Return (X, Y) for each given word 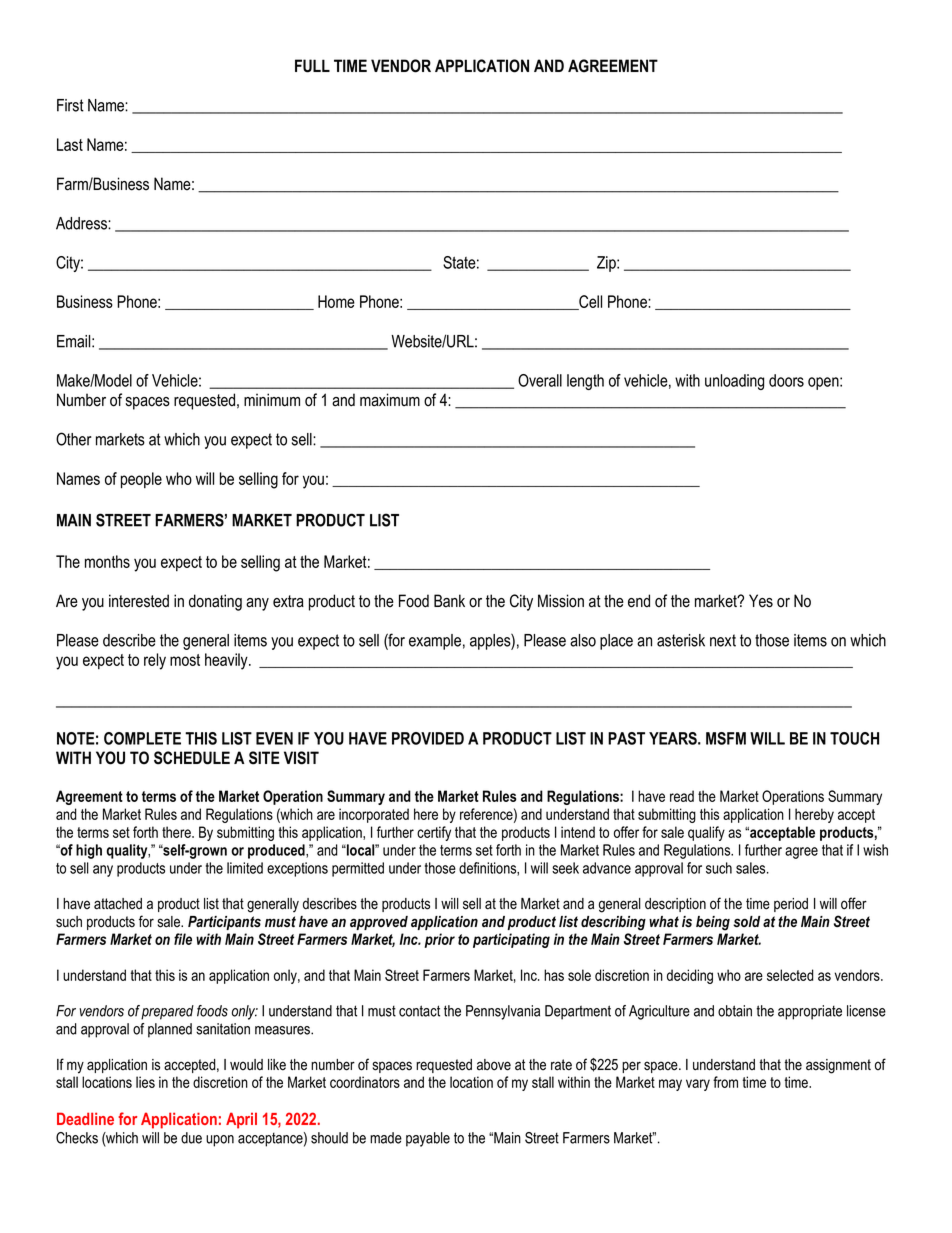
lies (145, 1082)
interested (139, 601)
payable (428, 1139)
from (725, 1082)
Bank (449, 601)
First (70, 105)
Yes (761, 601)
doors (786, 380)
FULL (312, 66)
